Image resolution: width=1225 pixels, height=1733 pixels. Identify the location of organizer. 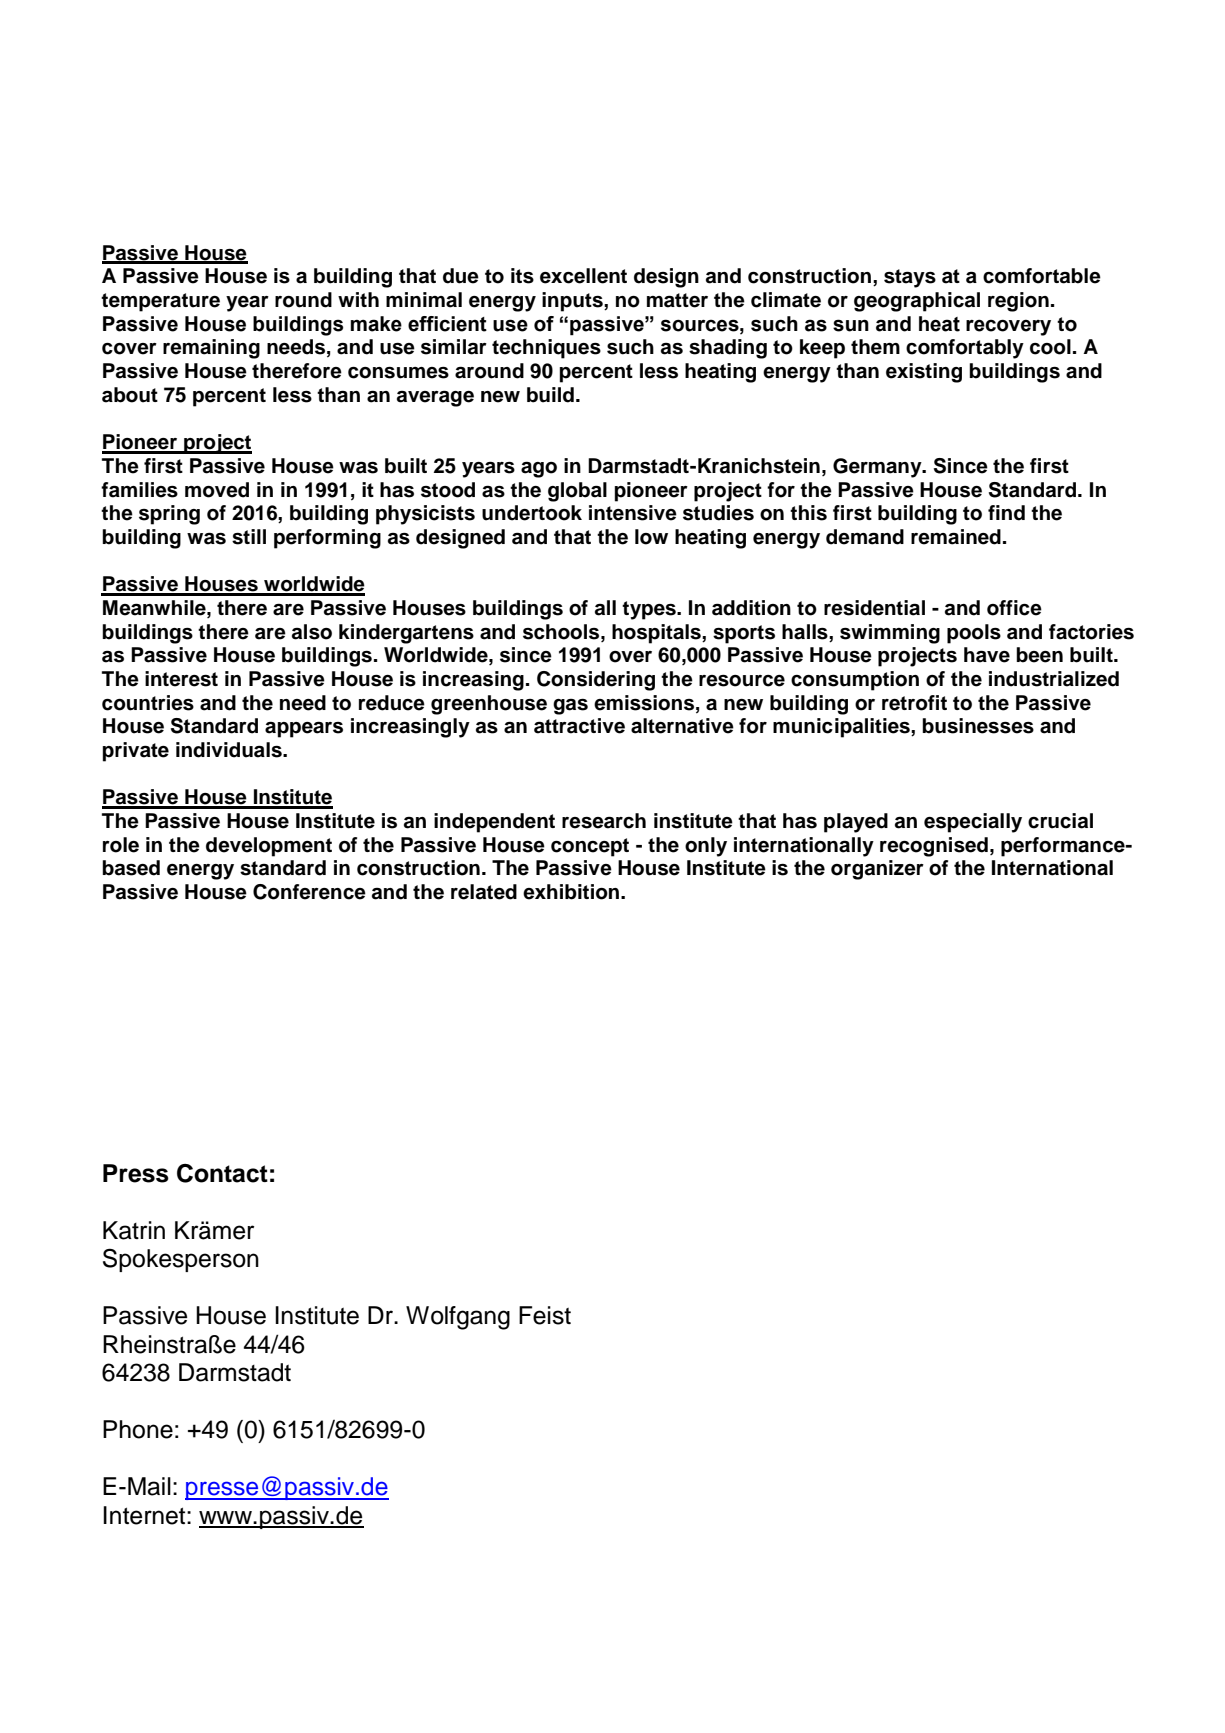
(877, 870).
